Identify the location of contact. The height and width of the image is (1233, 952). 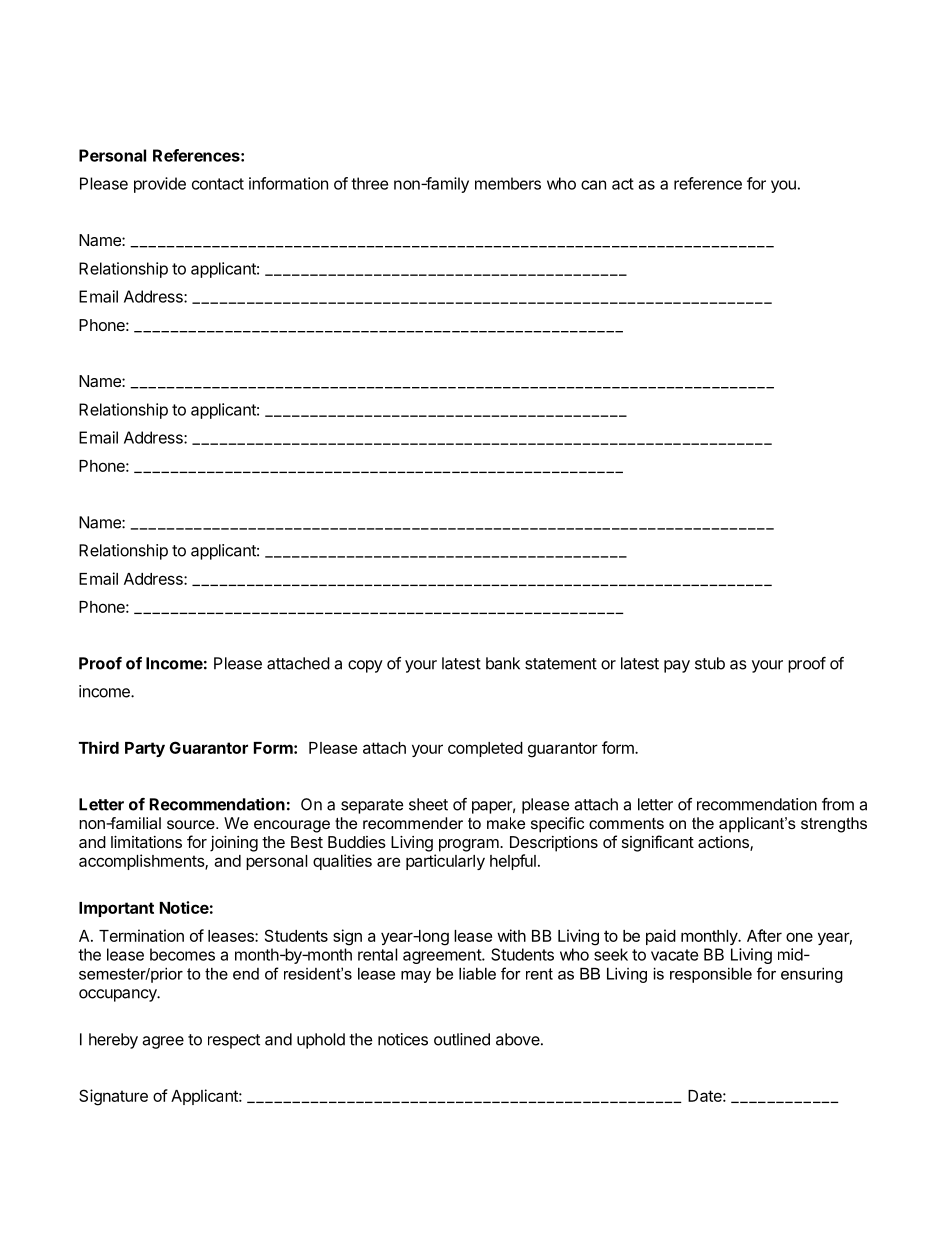
(218, 184).
